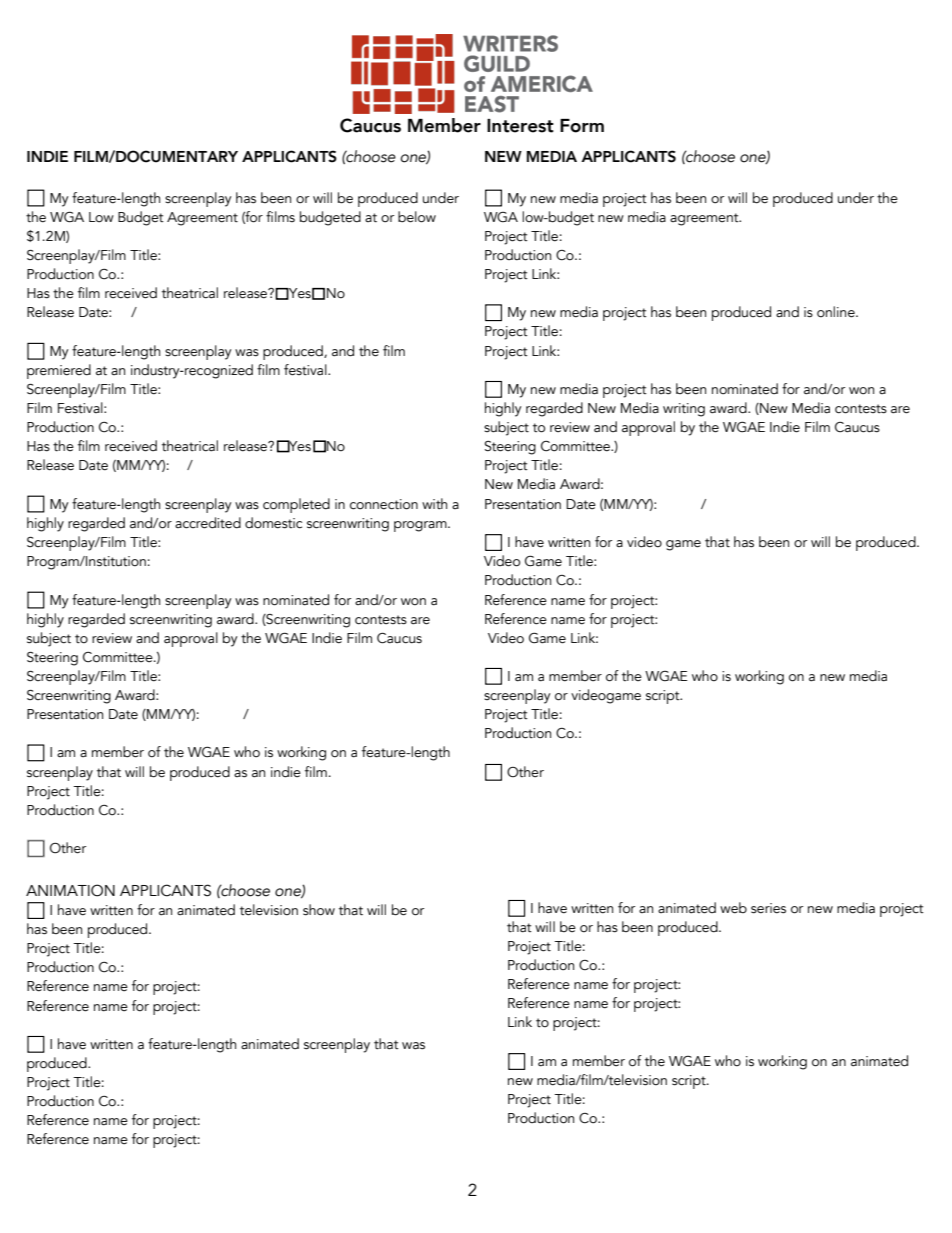 The width and height of the screenshot is (952, 1233). What do you see at coordinates (296, 505) in the screenshot?
I see `completed` at bounding box center [296, 505].
